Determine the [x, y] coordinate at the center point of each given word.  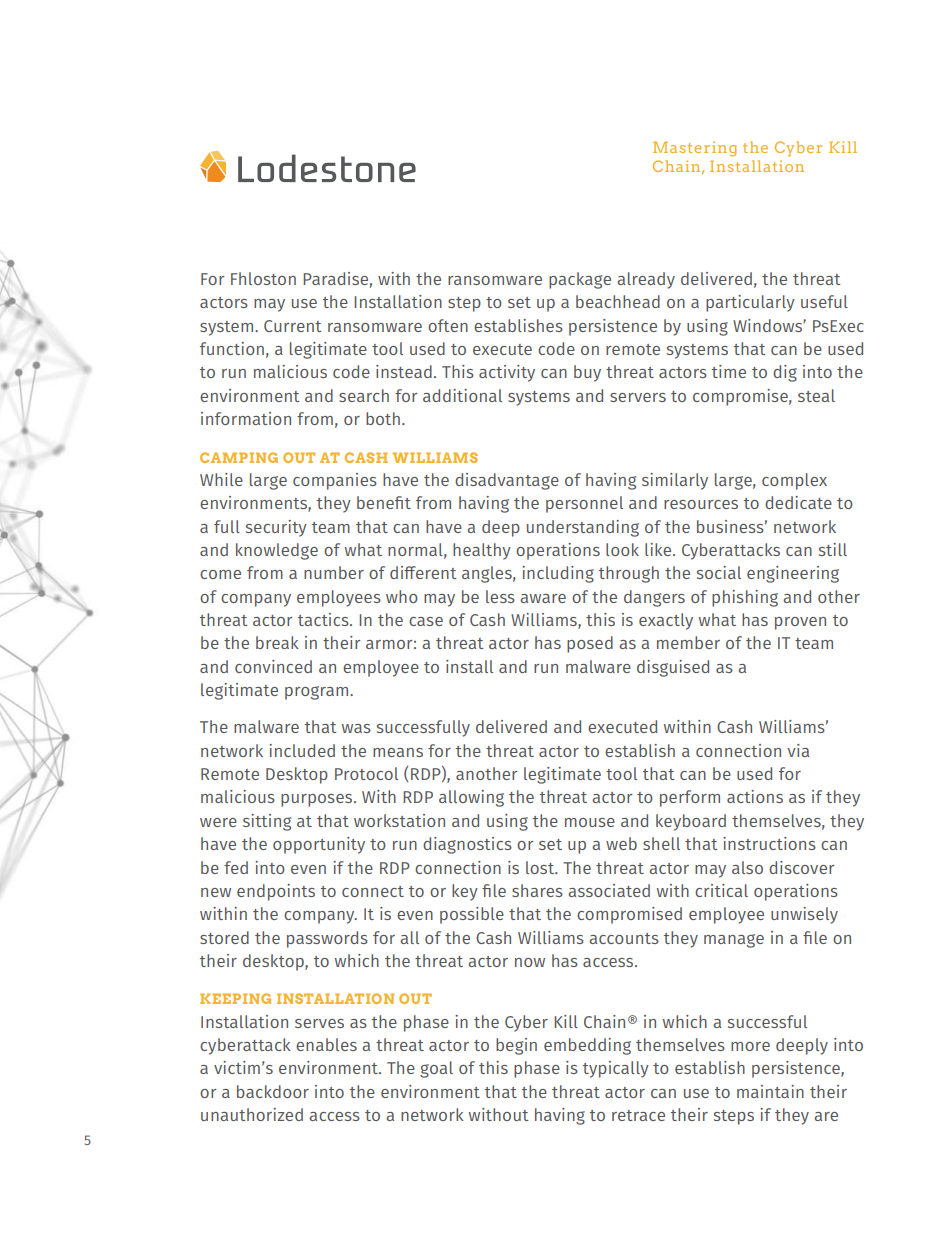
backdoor [273, 1091]
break [277, 642]
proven [800, 623]
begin [516, 1046]
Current [292, 326]
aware [543, 598]
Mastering [694, 149]
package [580, 280]
